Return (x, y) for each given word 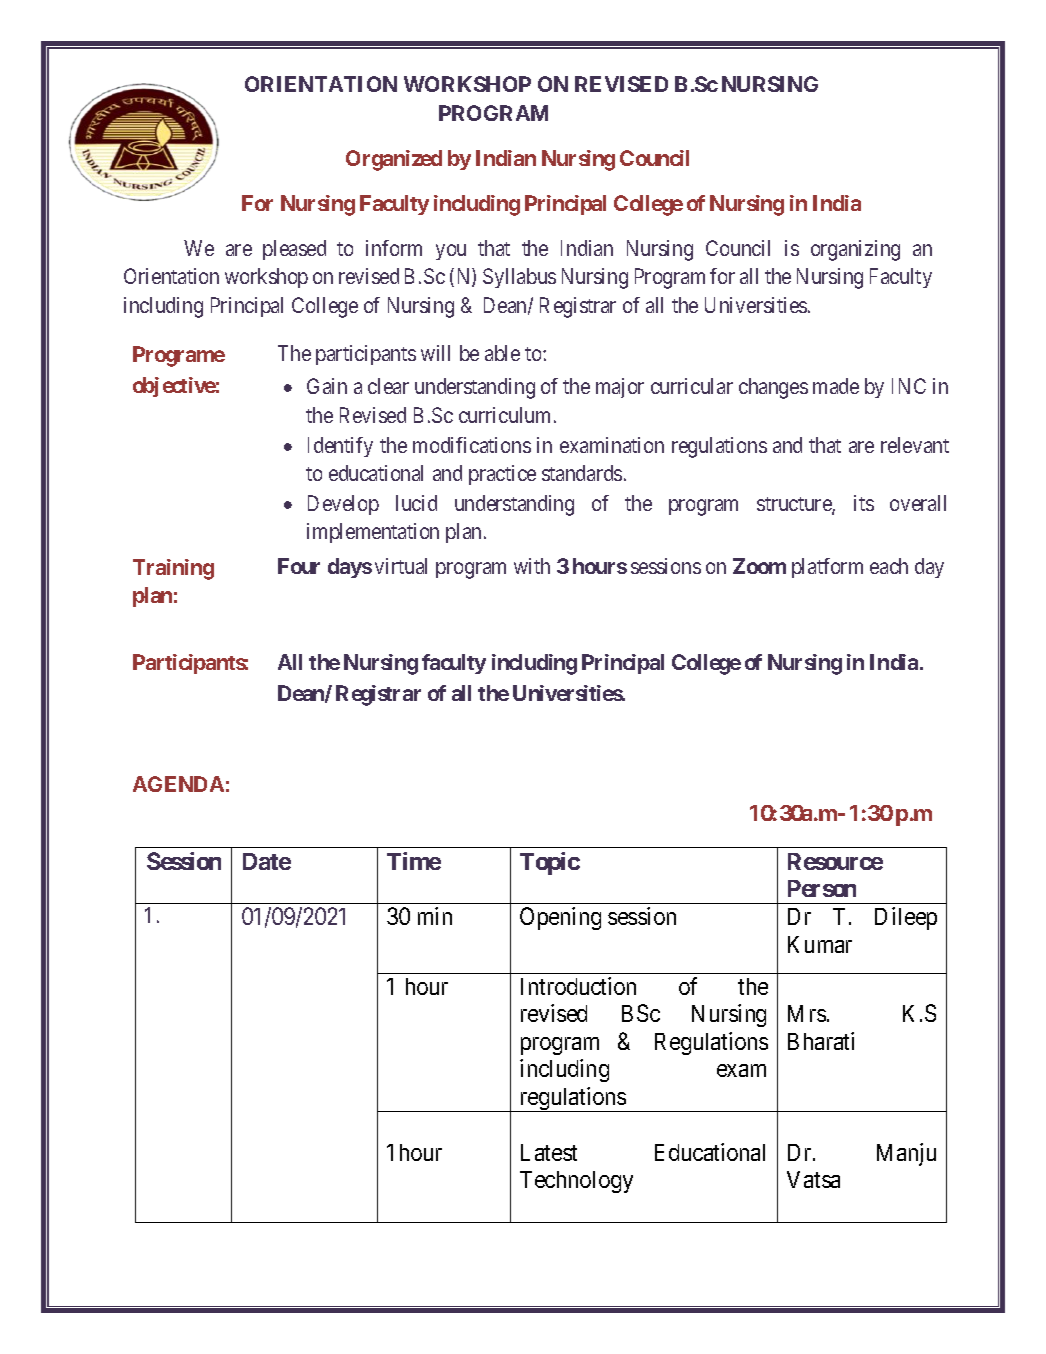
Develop (343, 505)
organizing (855, 250)
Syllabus (519, 278)
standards (582, 473)
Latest (549, 1152)
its (864, 503)
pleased (294, 250)
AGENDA (178, 784)
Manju (906, 1154)
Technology (576, 1182)
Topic (550, 863)
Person (822, 888)
